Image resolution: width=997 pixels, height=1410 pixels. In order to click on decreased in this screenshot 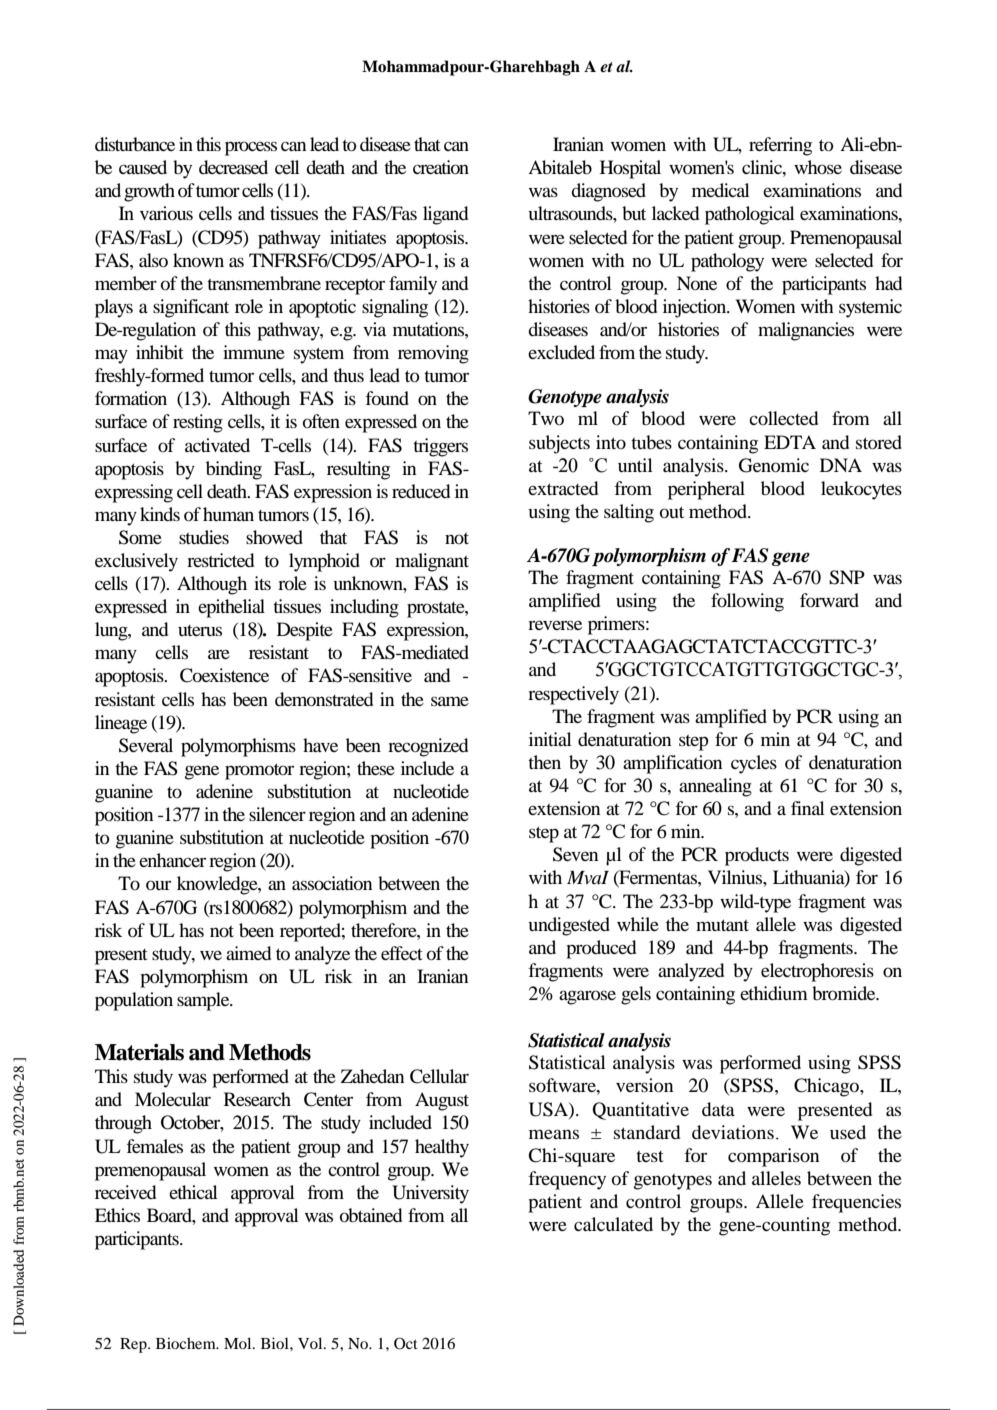, I will do `click(233, 167)`.
